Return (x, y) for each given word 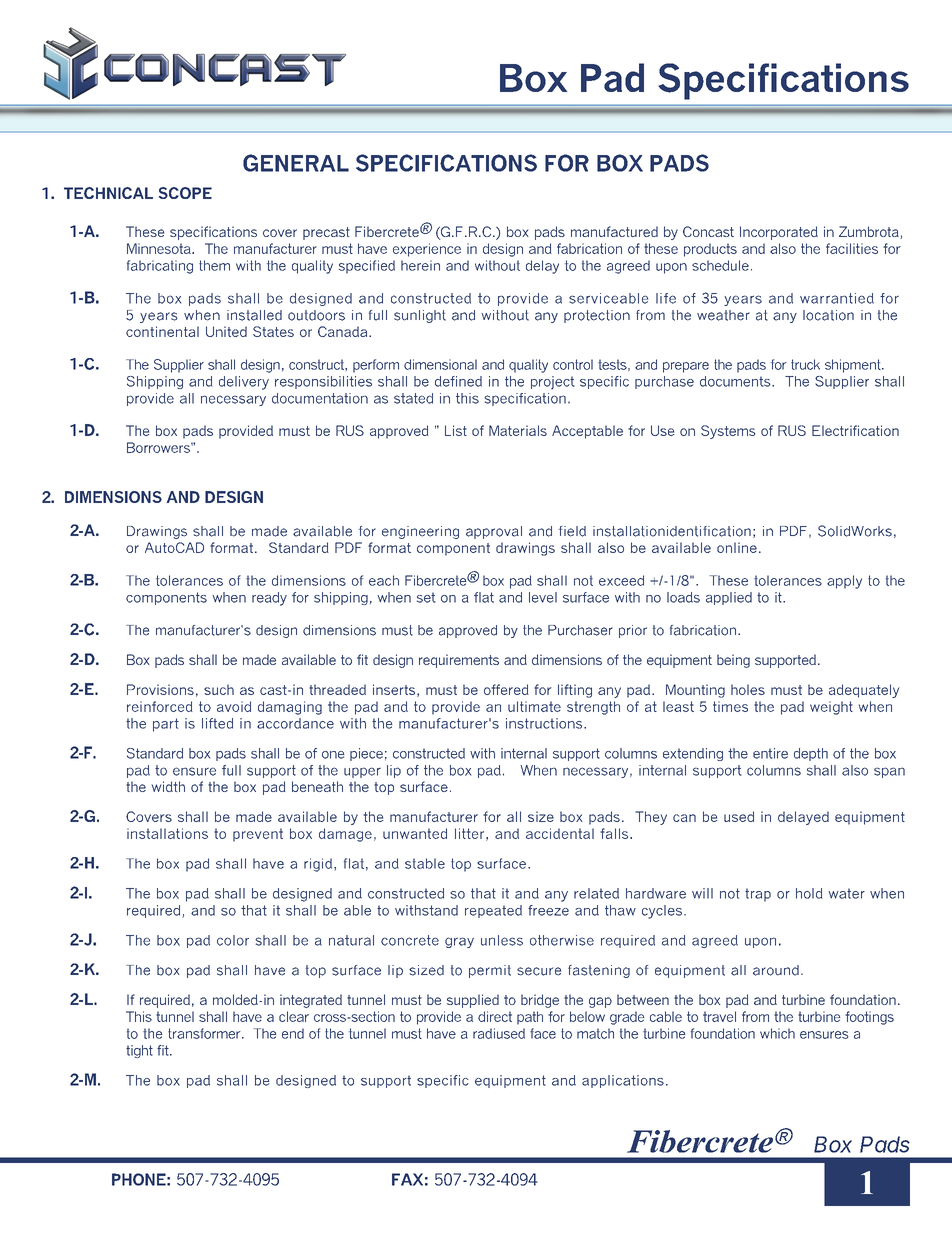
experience (427, 250)
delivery (244, 383)
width (168, 786)
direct (495, 1016)
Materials (518, 430)
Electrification (855, 430)
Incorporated (779, 233)
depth (811, 754)
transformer (205, 1033)
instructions (545, 723)
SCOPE (185, 193)
